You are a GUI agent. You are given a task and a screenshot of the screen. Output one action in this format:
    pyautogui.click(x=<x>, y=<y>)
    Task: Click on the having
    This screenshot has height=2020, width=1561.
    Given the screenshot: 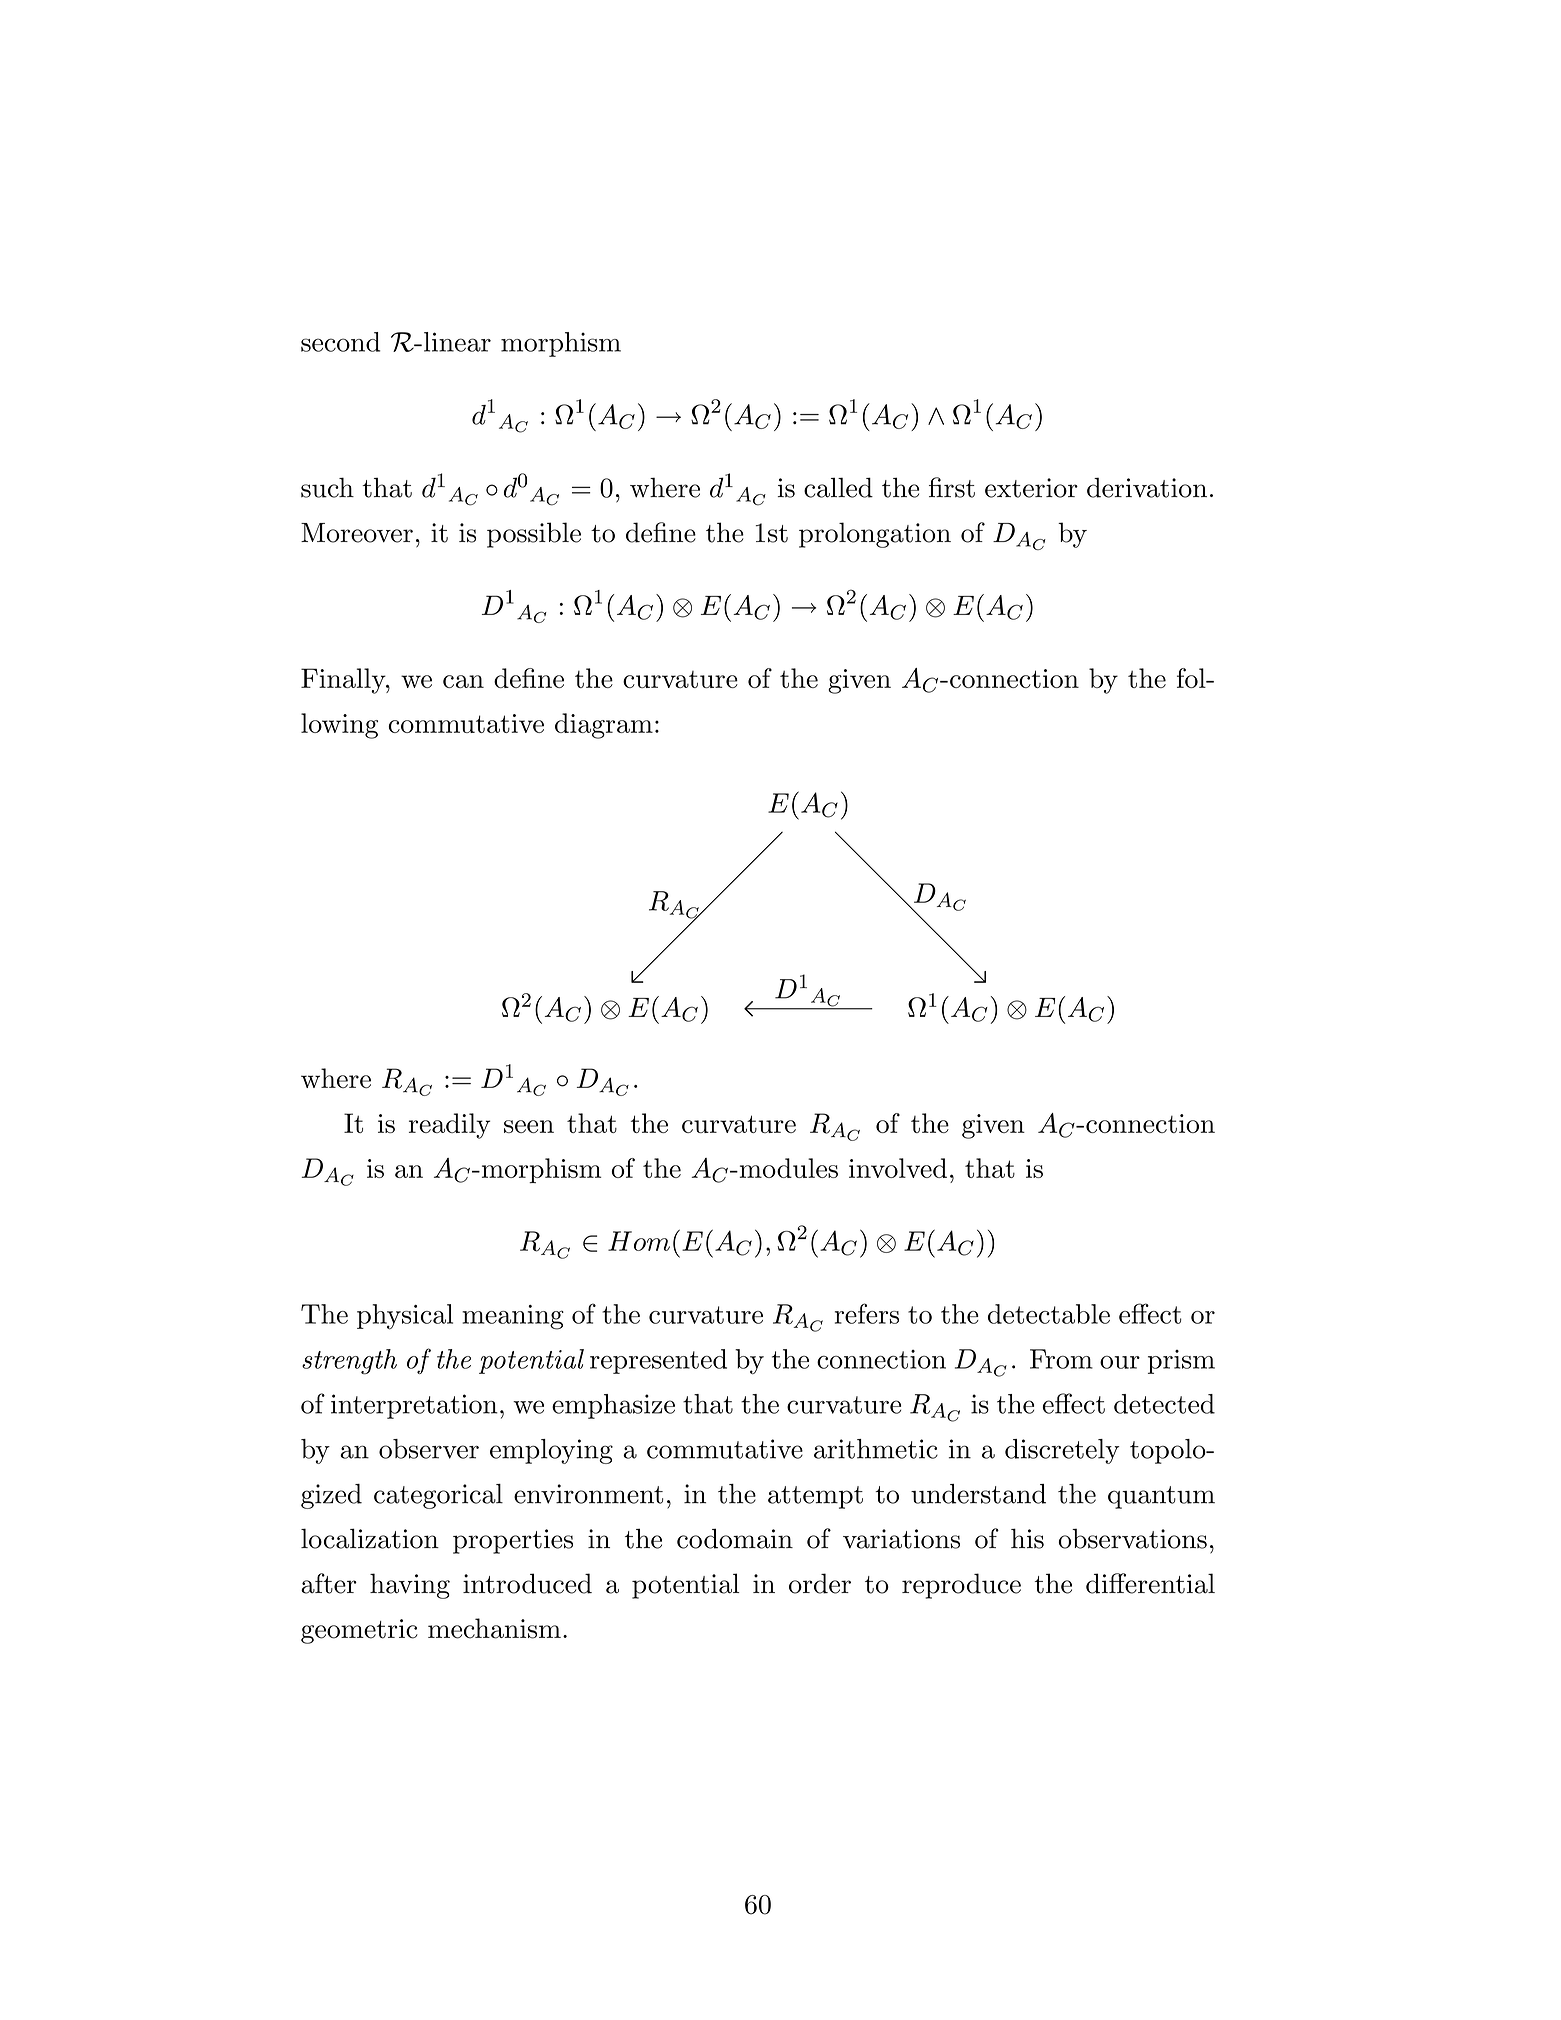 What is the action you would take?
    pyautogui.click(x=410, y=1586)
